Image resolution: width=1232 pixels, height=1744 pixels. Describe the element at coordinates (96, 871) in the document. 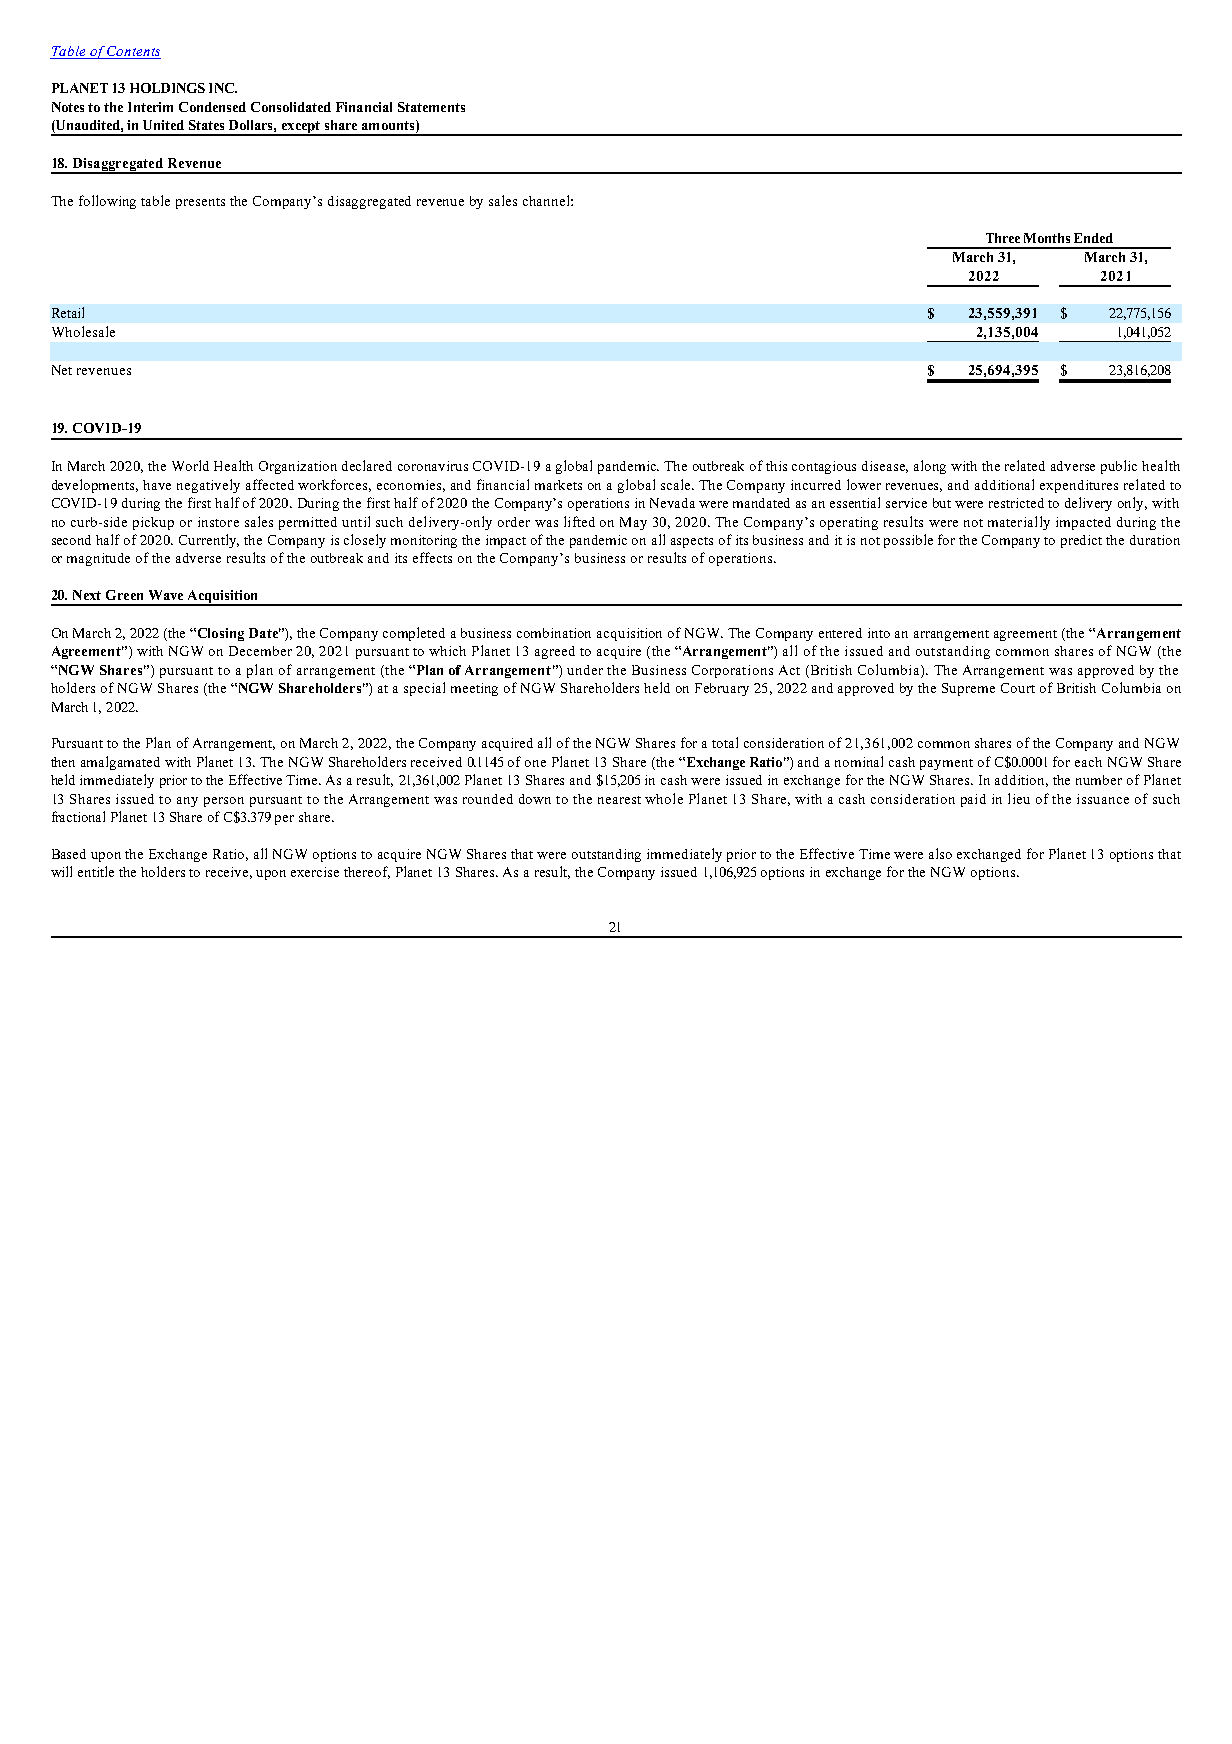

I see `entitle` at that location.
